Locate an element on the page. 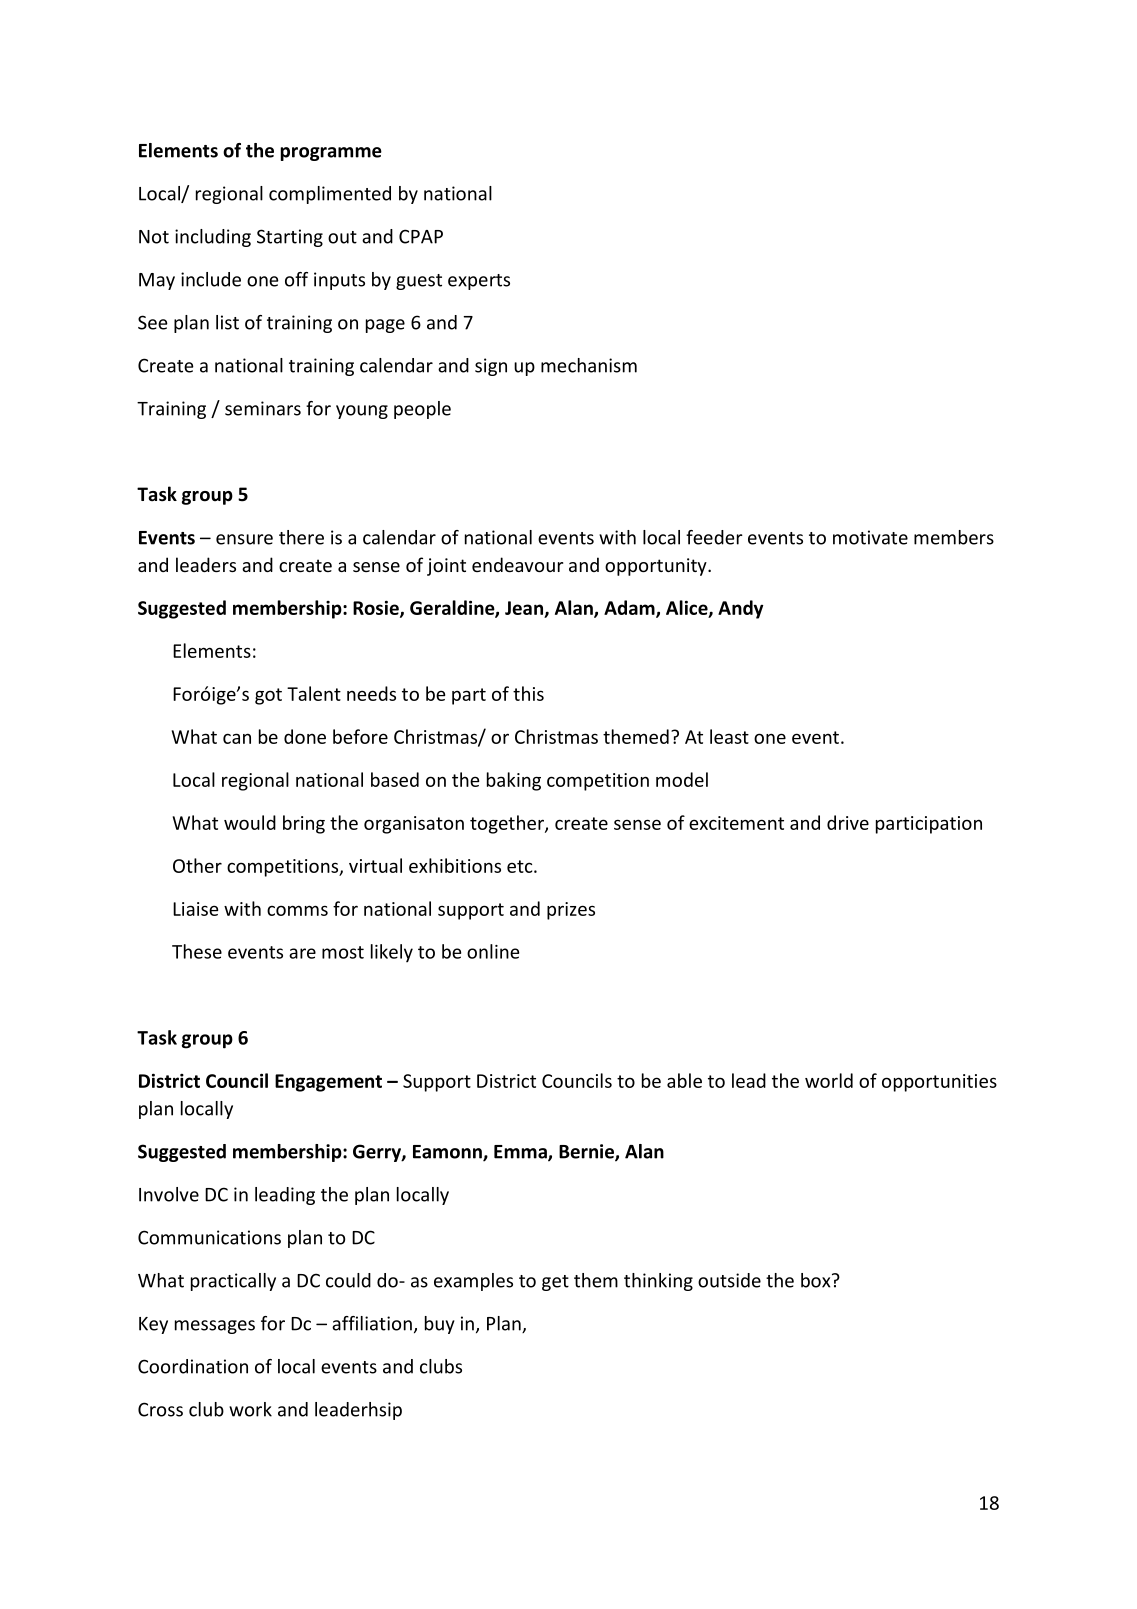 This page has width=1137, height=1609. experts is located at coordinates (479, 282).
